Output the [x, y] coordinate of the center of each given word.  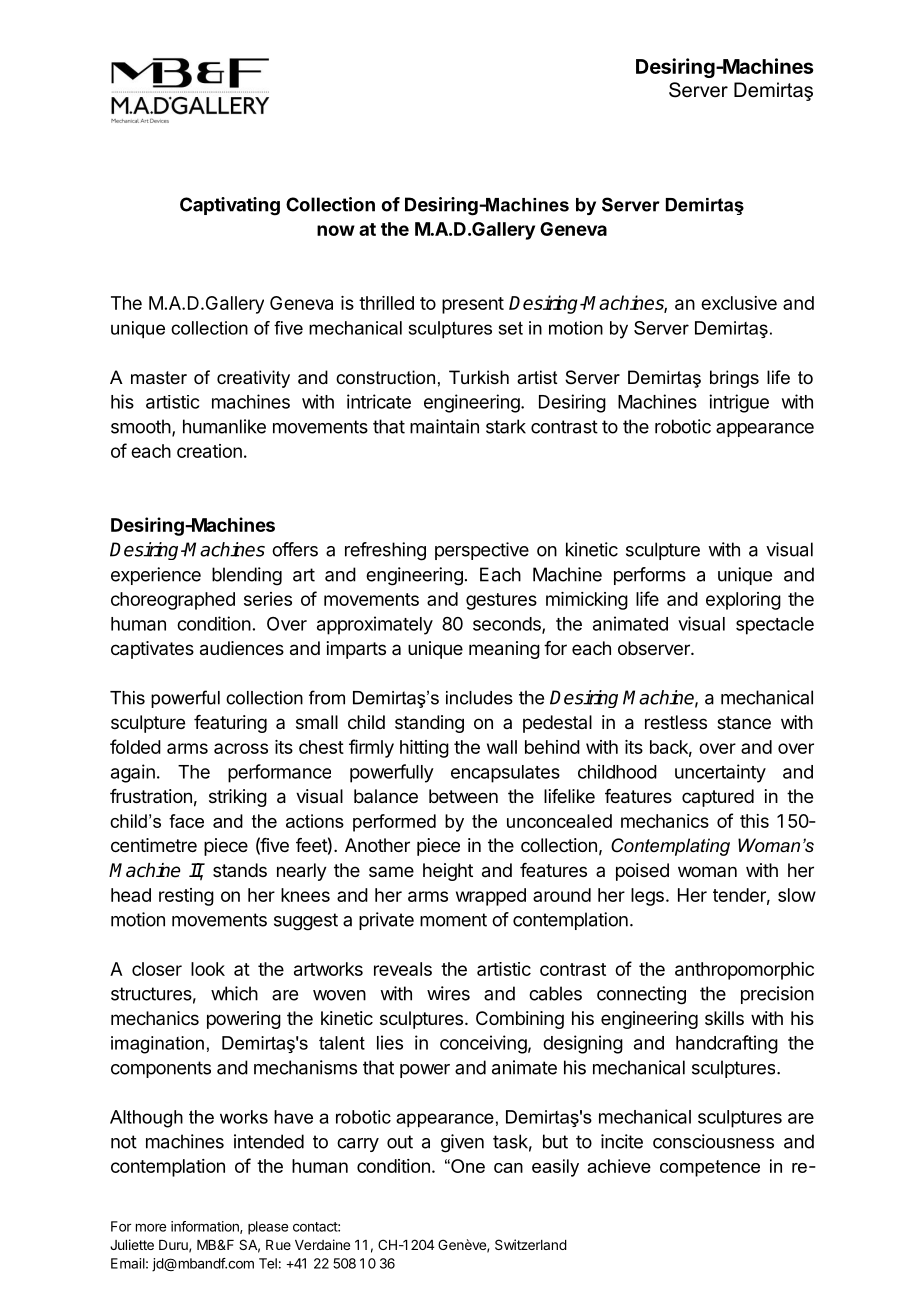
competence [710, 1168]
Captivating [230, 206]
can [508, 1168]
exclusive [739, 303]
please [268, 1228]
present [473, 305]
